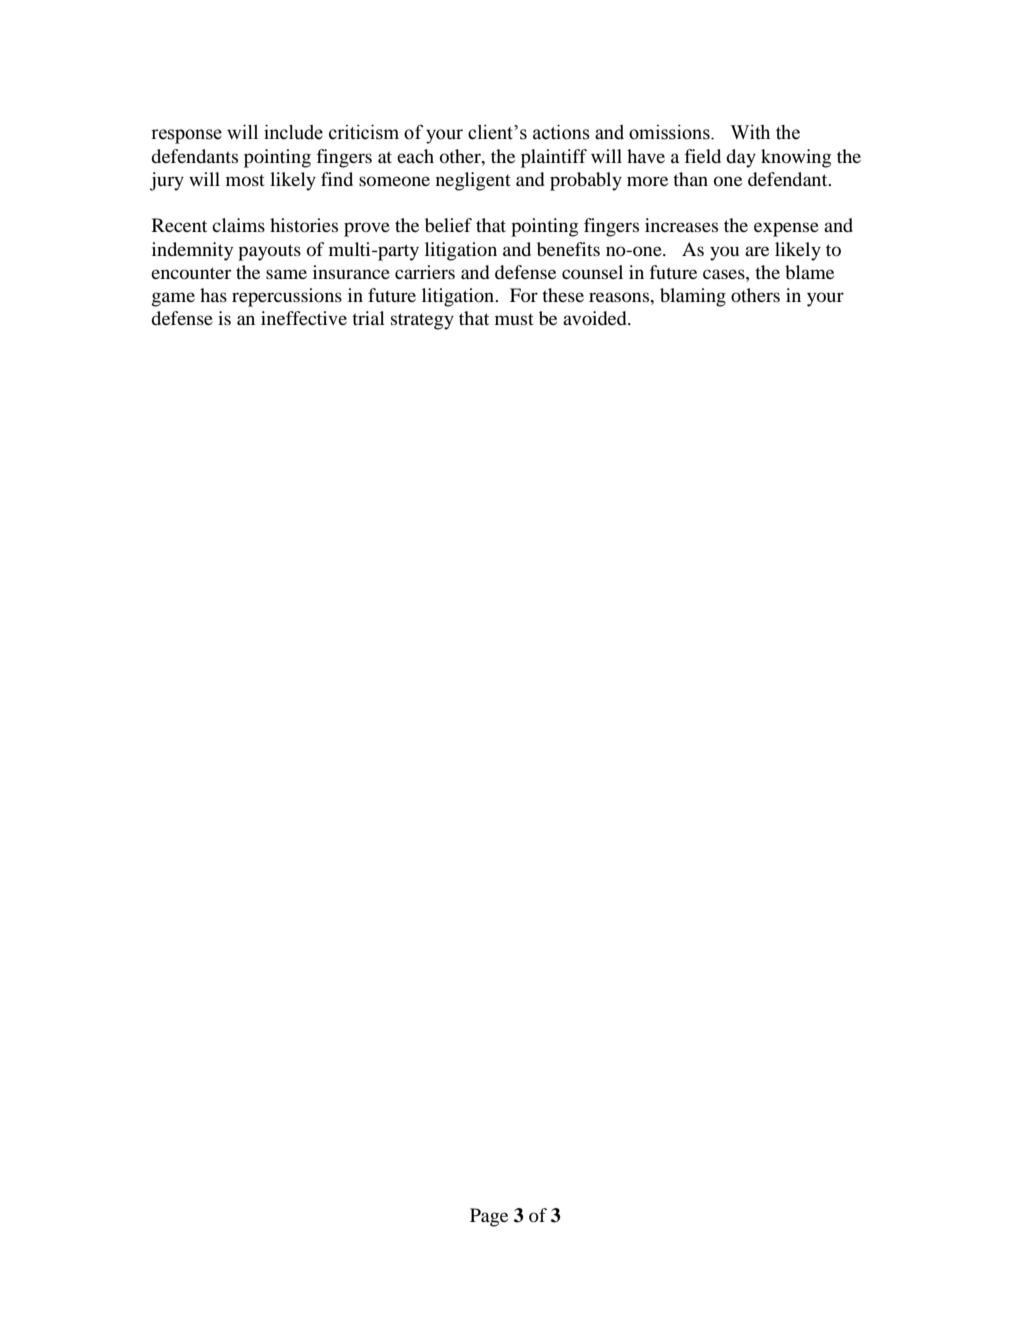  I want to click on negligent, so click(473, 181).
